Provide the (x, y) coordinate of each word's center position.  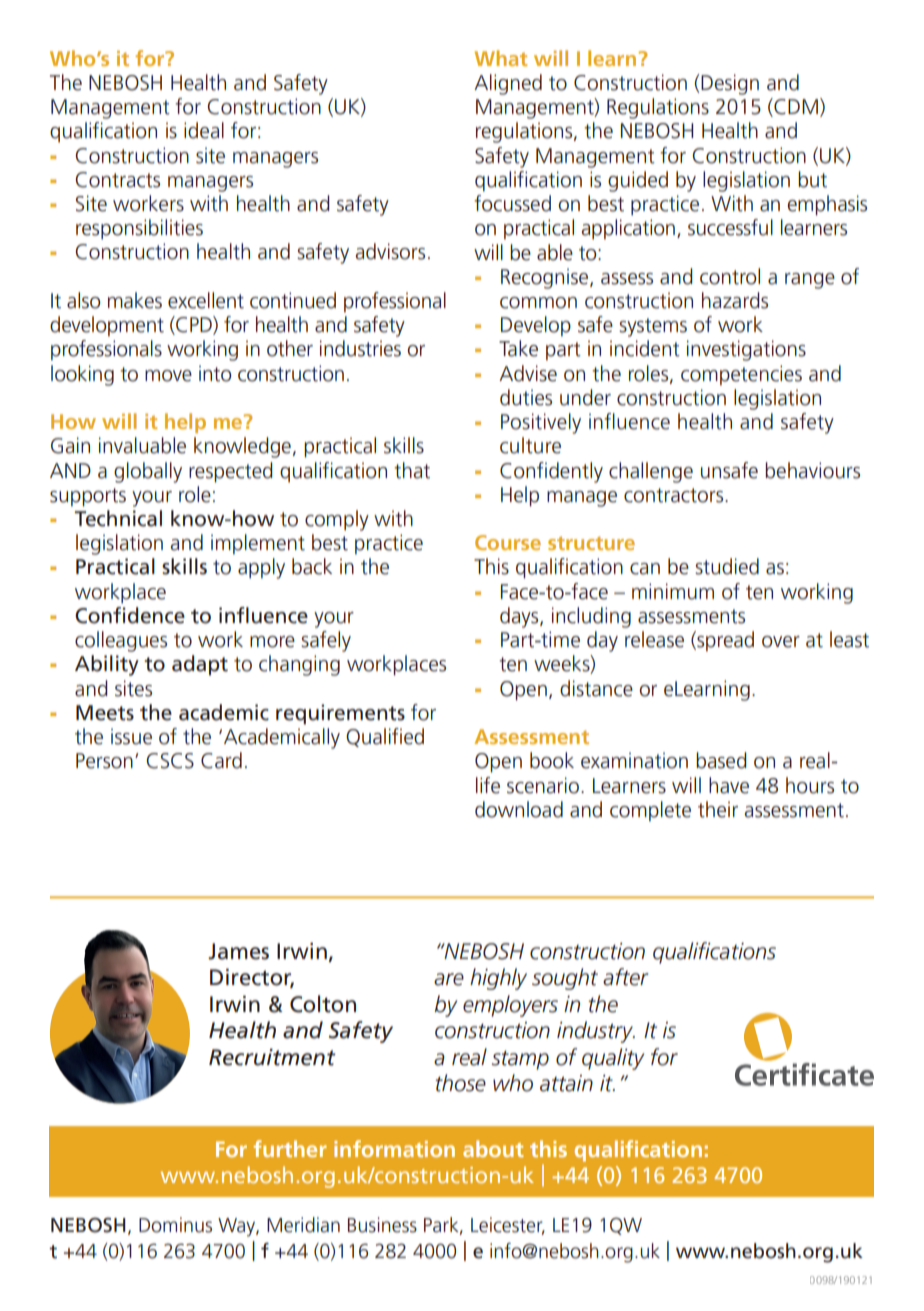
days (520, 617)
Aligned (508, 84)
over (781, 642)
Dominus (175, 1225)
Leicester (508, 1226)
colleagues (121, 641)
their (718, 809)
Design (730, 84)
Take (518, 348)
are (449, 979)
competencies (741, 375)
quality (613, 1059)
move (168, 376)
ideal (204, 130)
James (238, 951)
